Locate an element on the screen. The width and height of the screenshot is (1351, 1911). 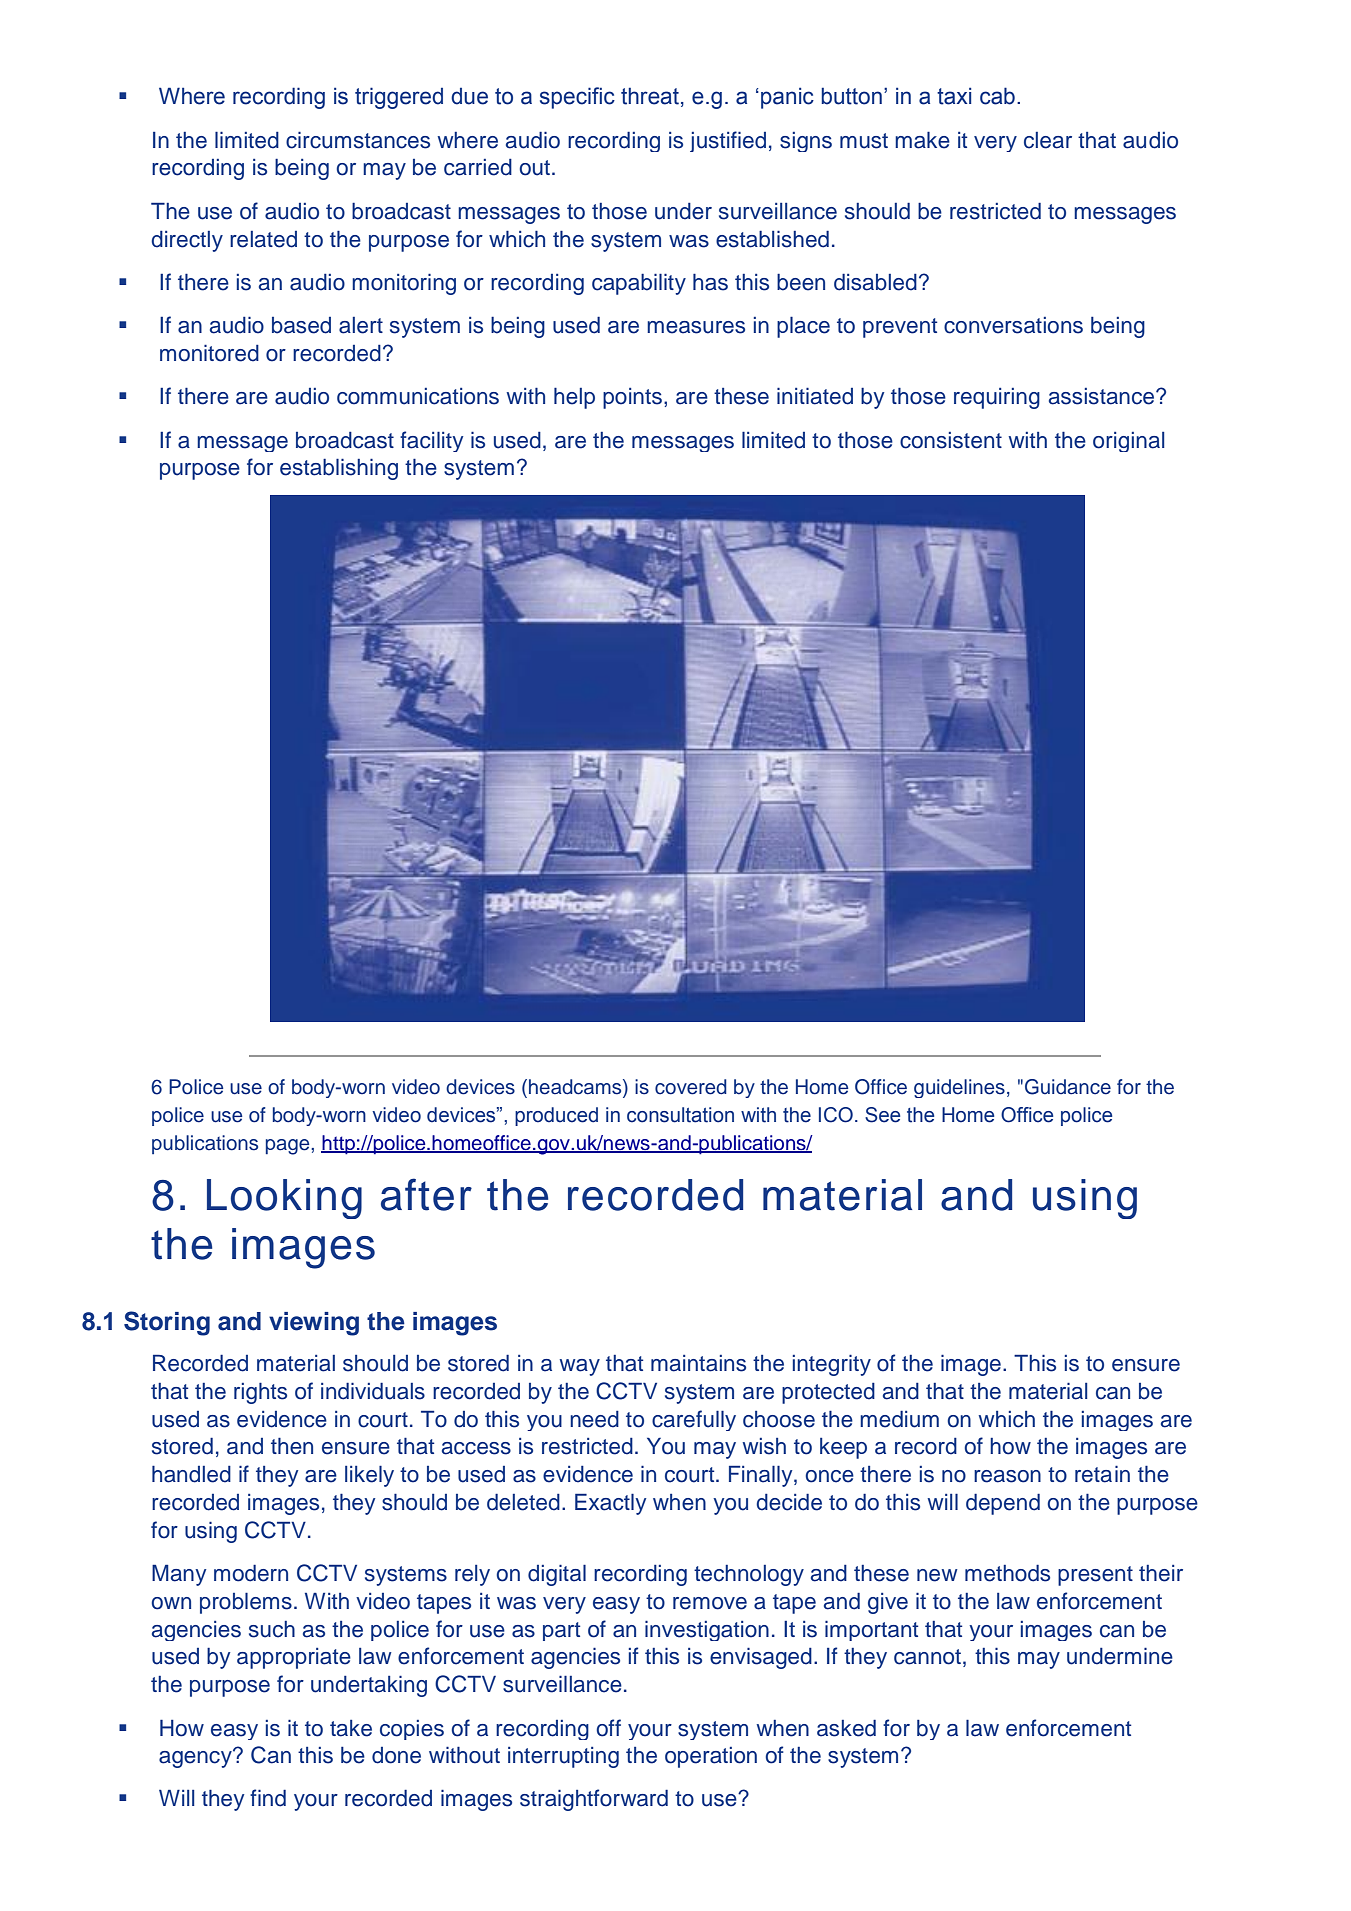
circumstances is located at coordinates (358, 140).
